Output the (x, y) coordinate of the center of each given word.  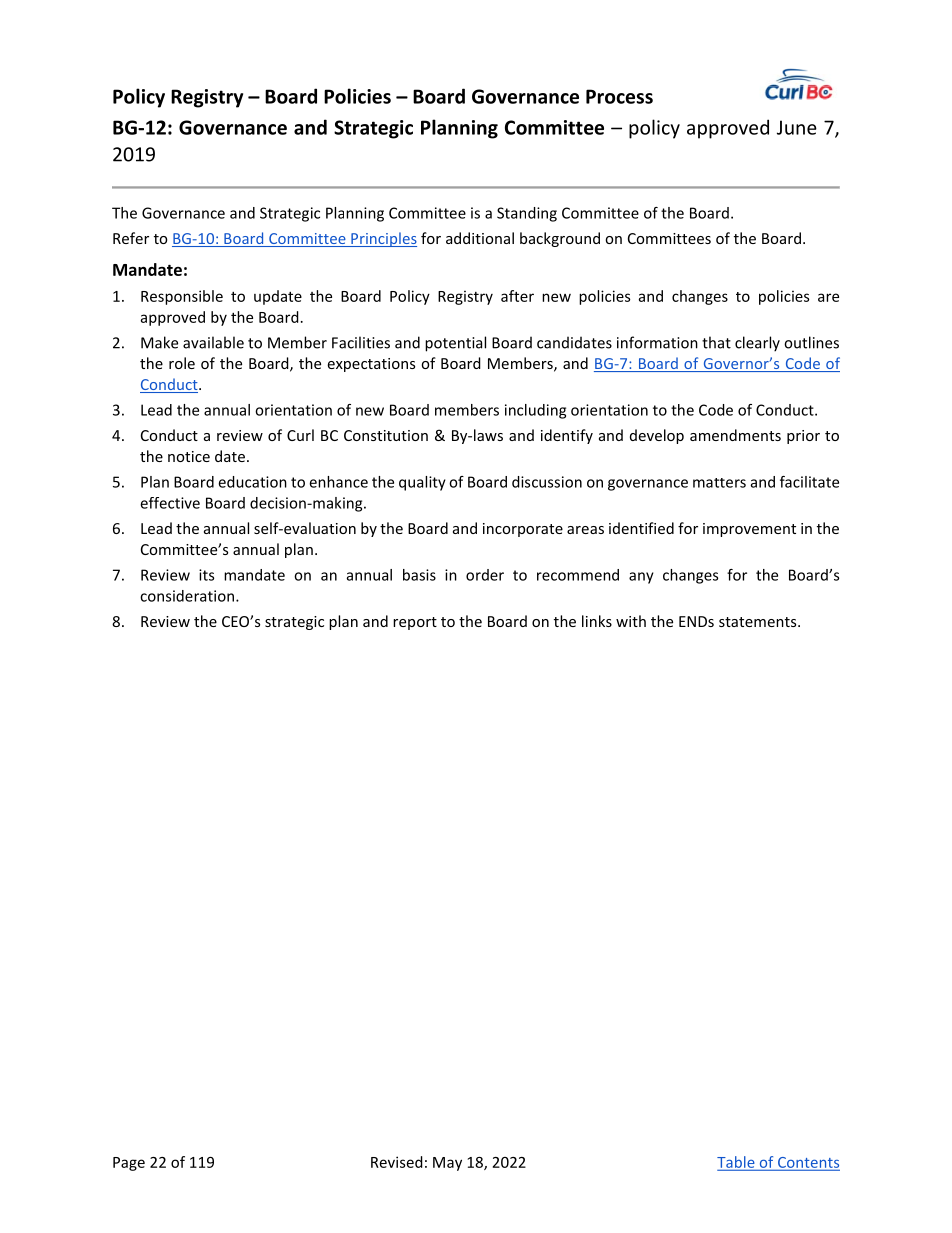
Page (129, 1164)
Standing (527, 214)
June (797, 127)
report (415, 623)
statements (759, 622)
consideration (187, 596)
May (447, 1164)
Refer (131, 238)
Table (737, 1163)
